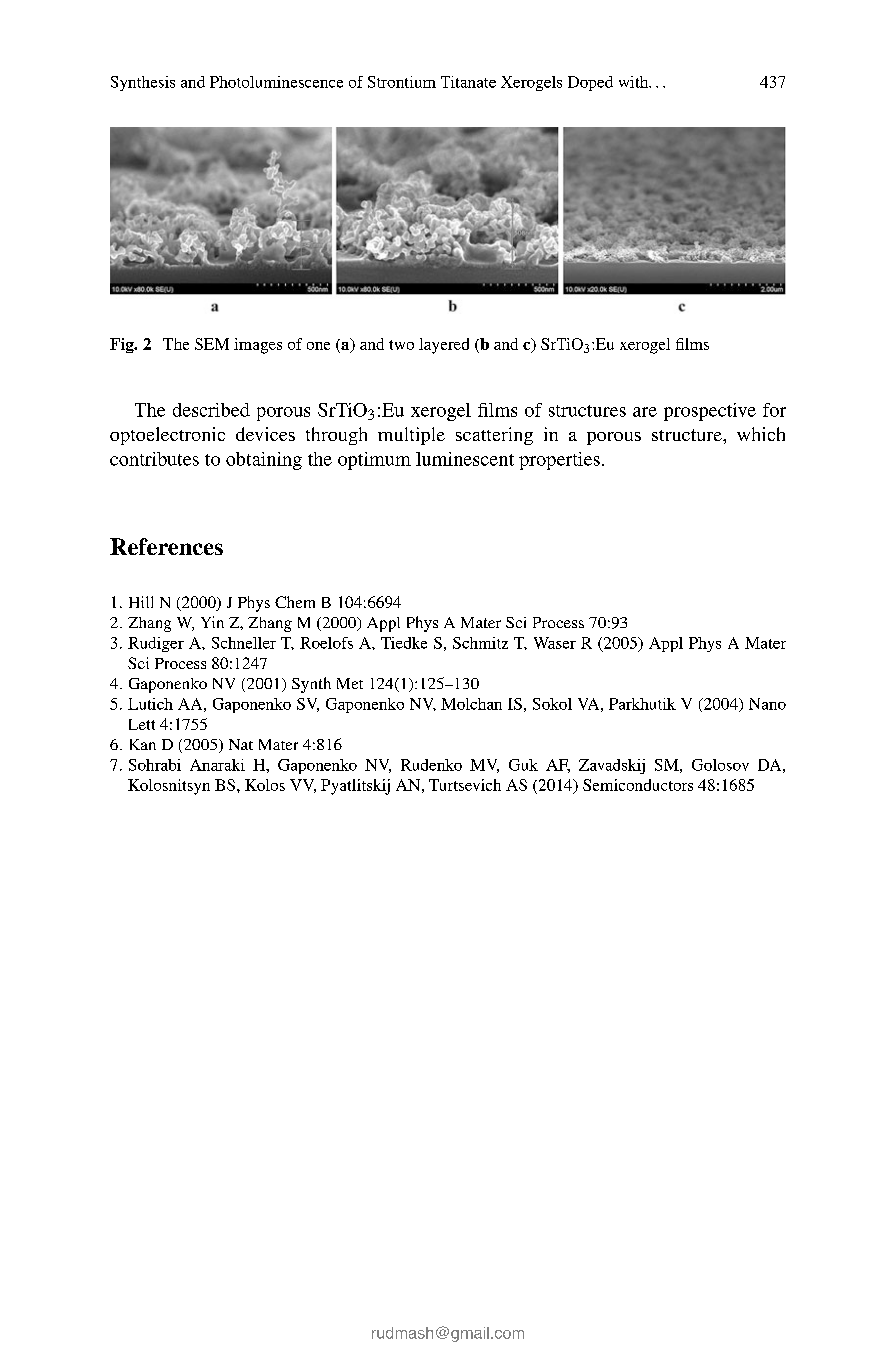  Describe the element at coordinates (444, 346) in the screenshot. I see `layered` at that location.
